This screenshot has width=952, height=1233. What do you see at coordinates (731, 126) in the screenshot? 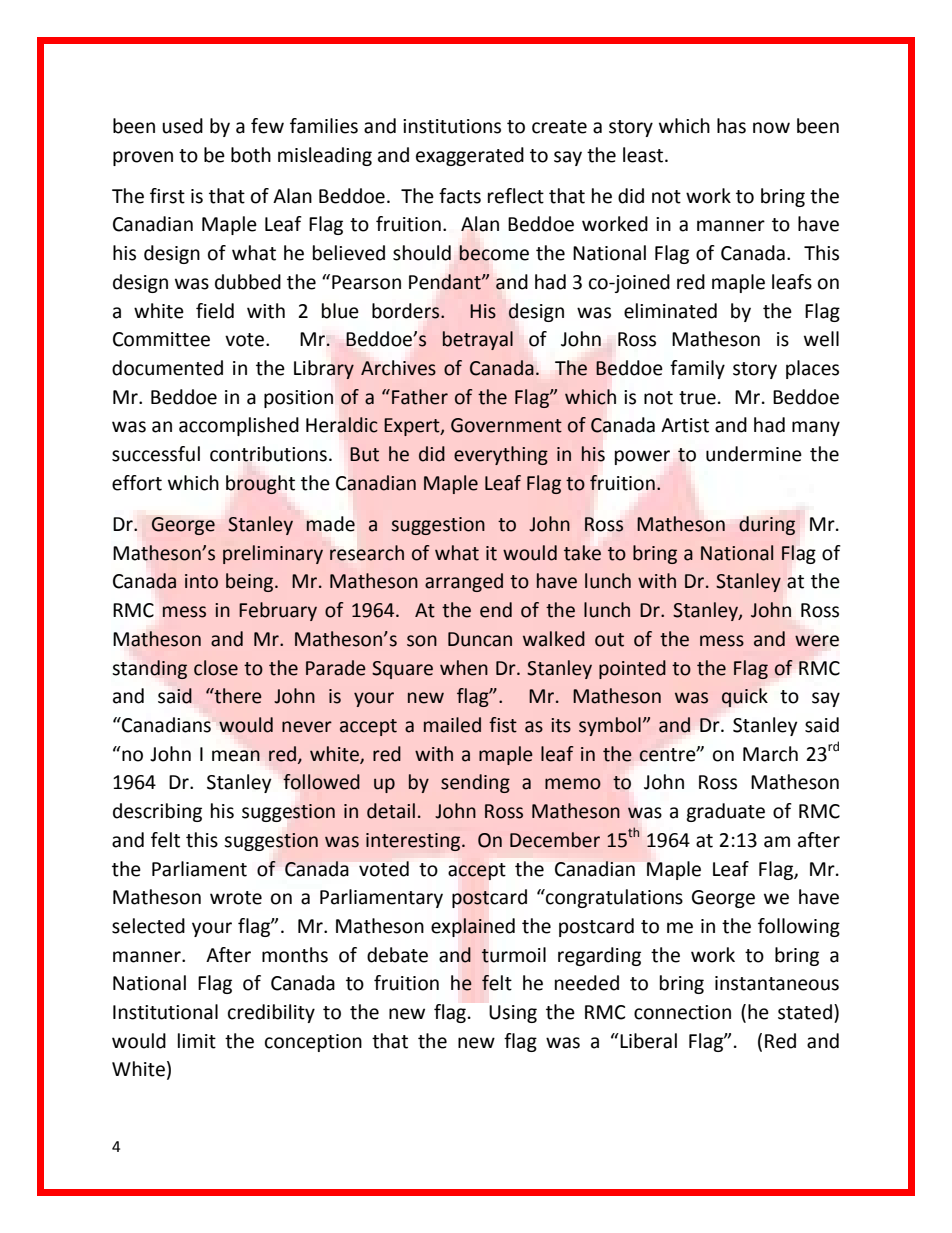
I see `has` at bounding box center [731, 126].
